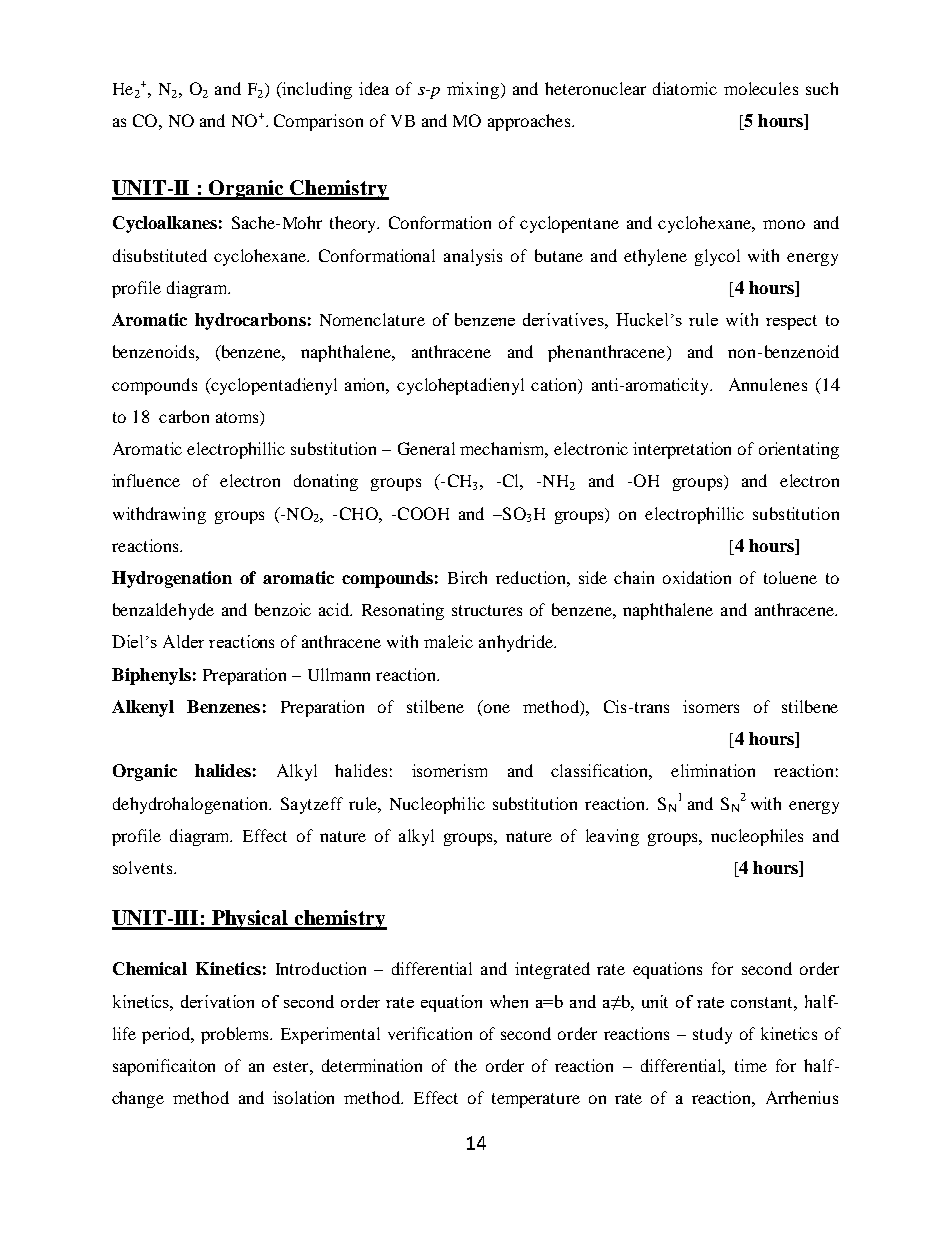 This page has height=1233, width=952. What do you see at coordinates (236, 1035) in the page?
I see `problems` at bounding box center [236, 1035].
